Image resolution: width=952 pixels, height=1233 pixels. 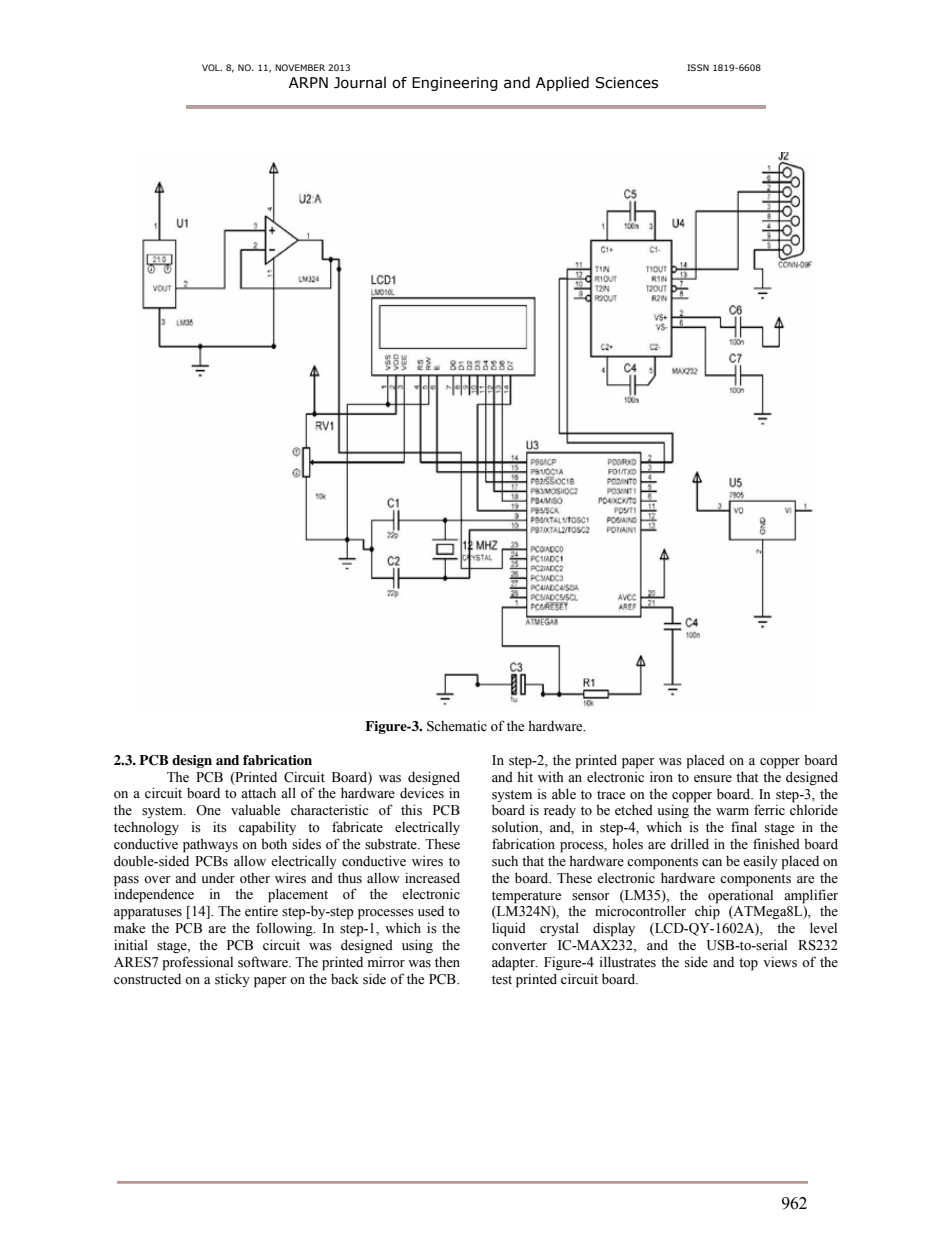 I want to click on Sciences, so click(x=627, y=83).
